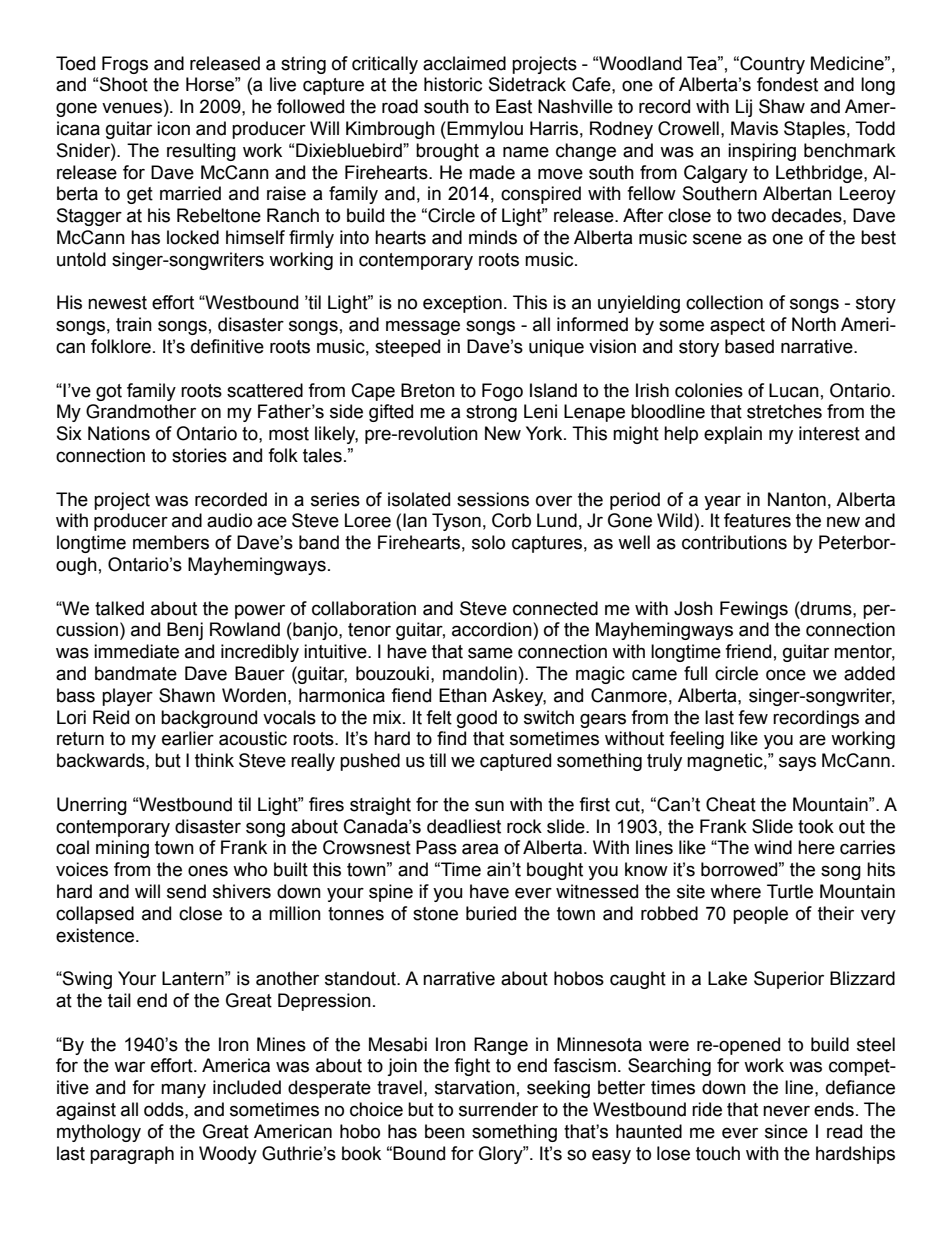 Image resolution: width=952 pixels, height=1233 pixels. I want to click on fondest, so click(787, 84).
